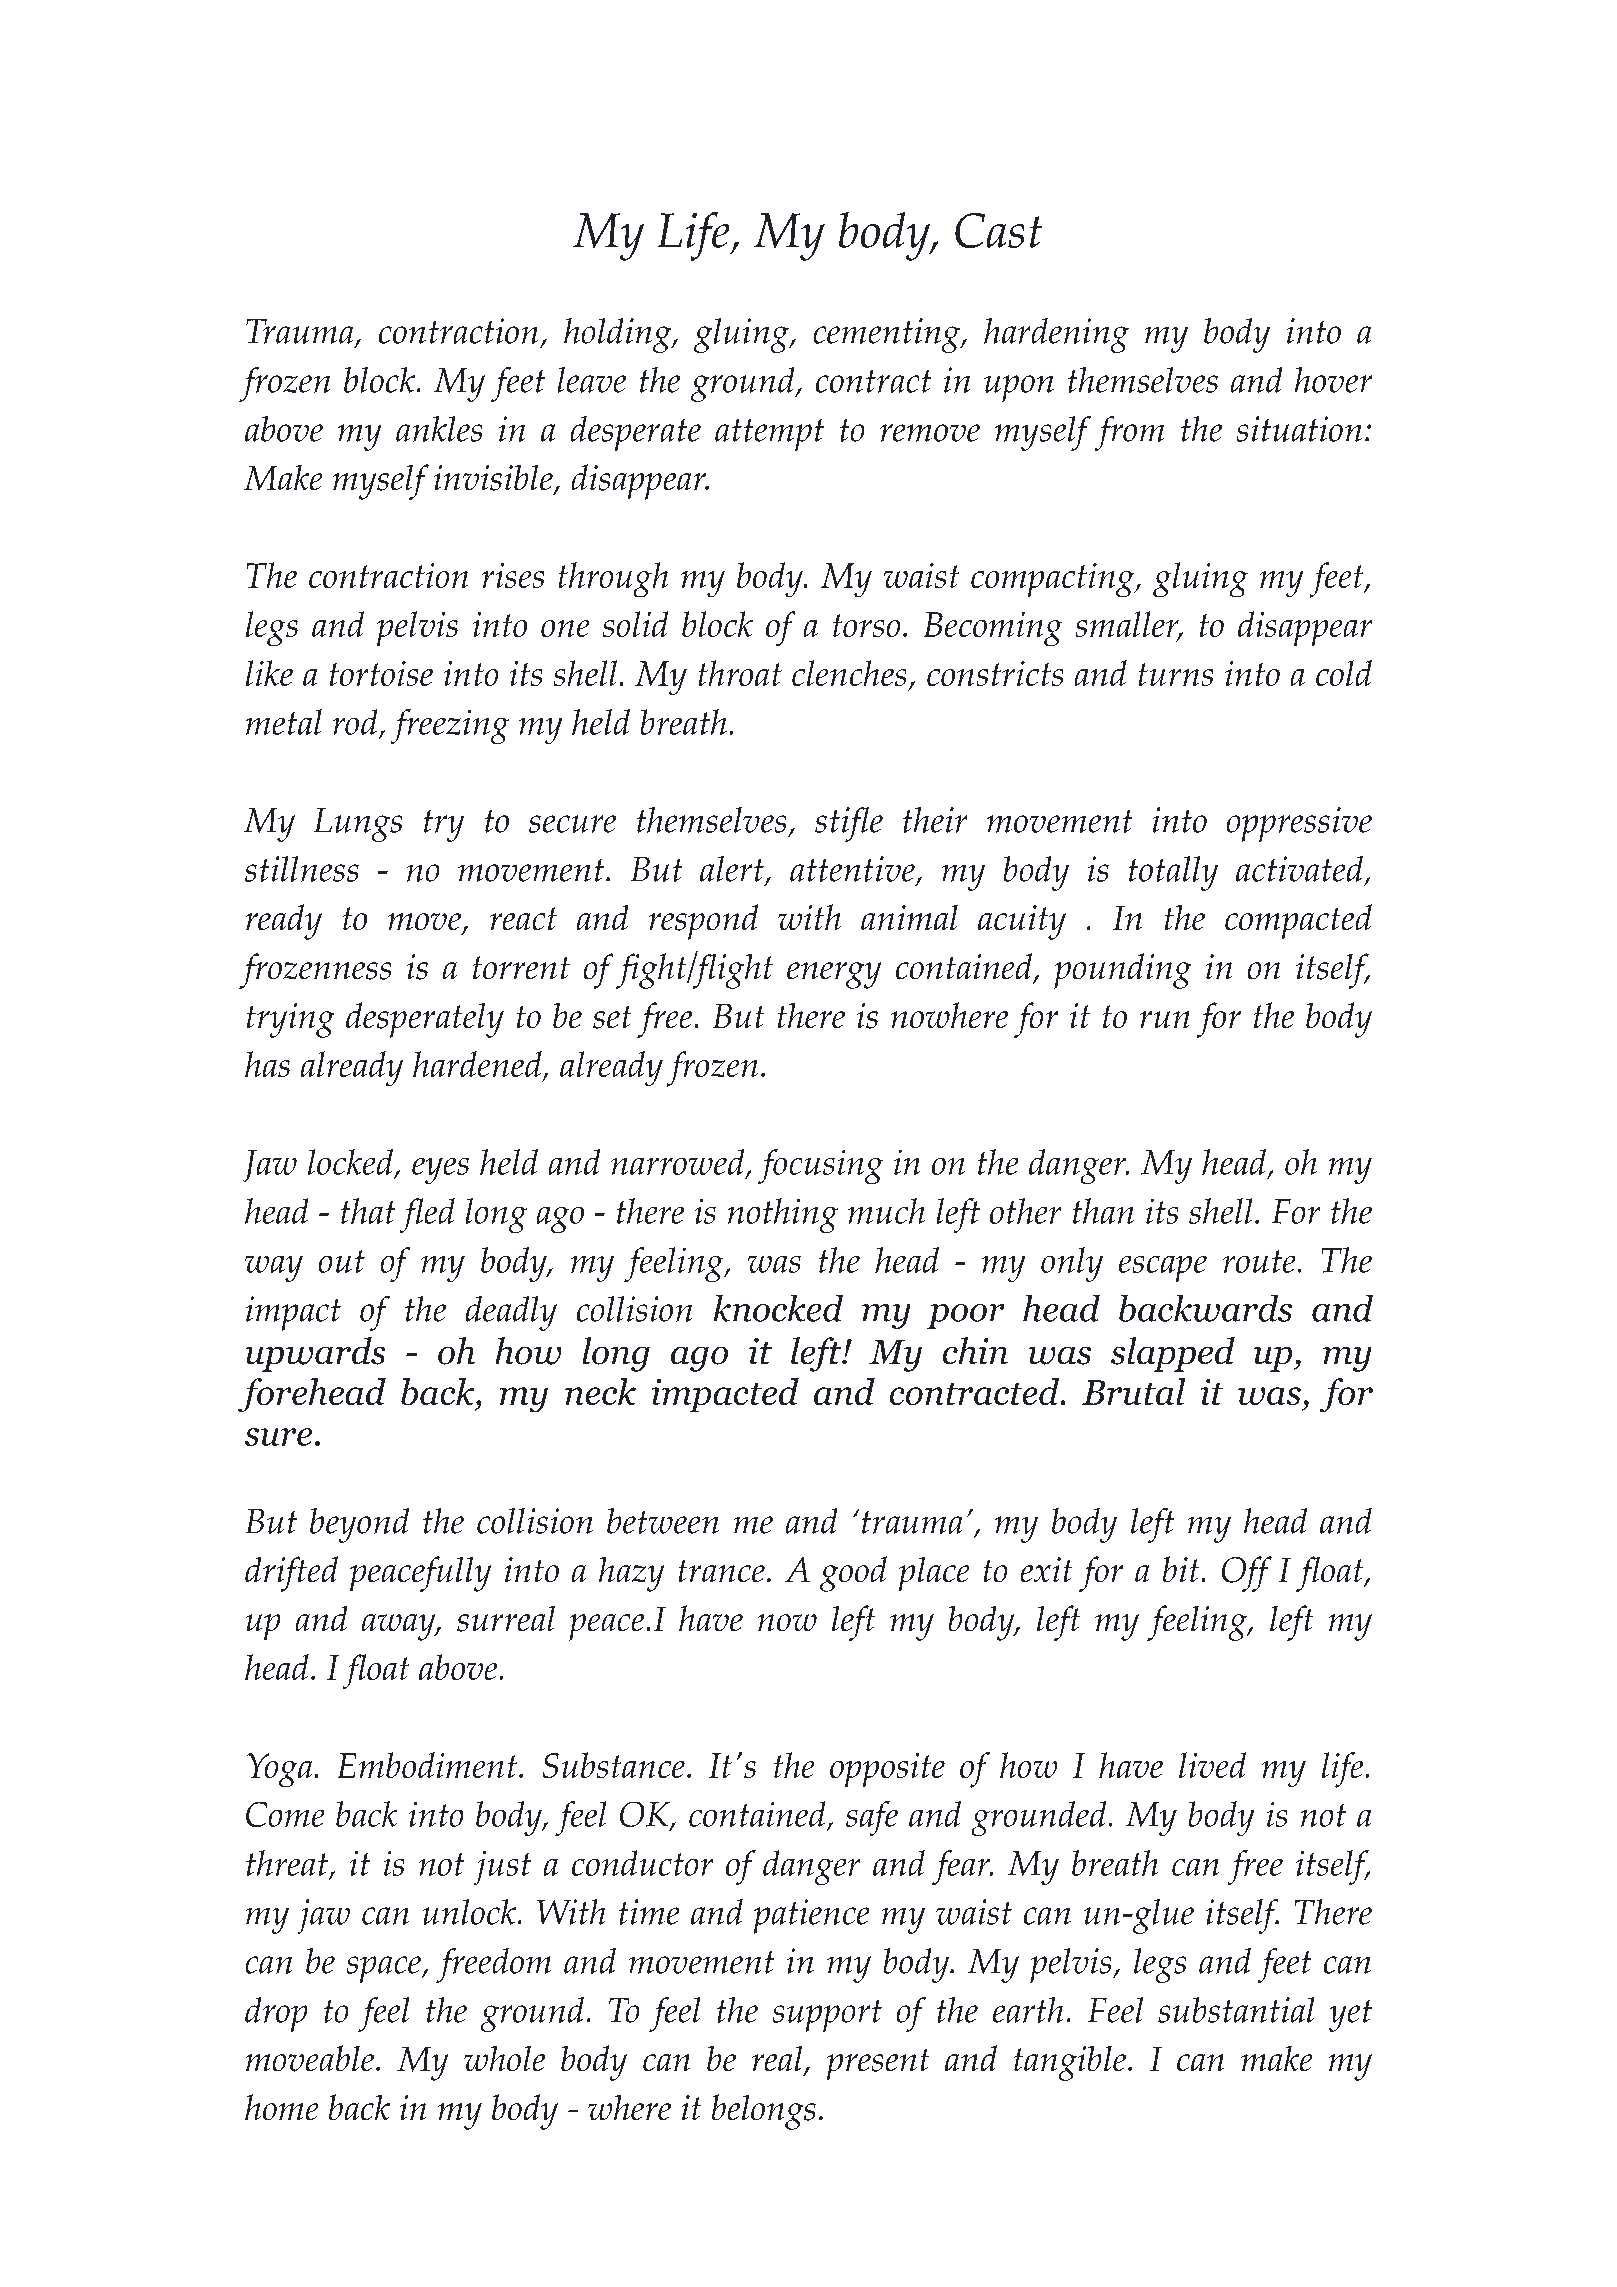 Image resolution: width=1617 pixels, height=2287 pixels. What do you see at coordinates (827, 2016) in the image?
I see `support` at bounding box center [827, 2016].
